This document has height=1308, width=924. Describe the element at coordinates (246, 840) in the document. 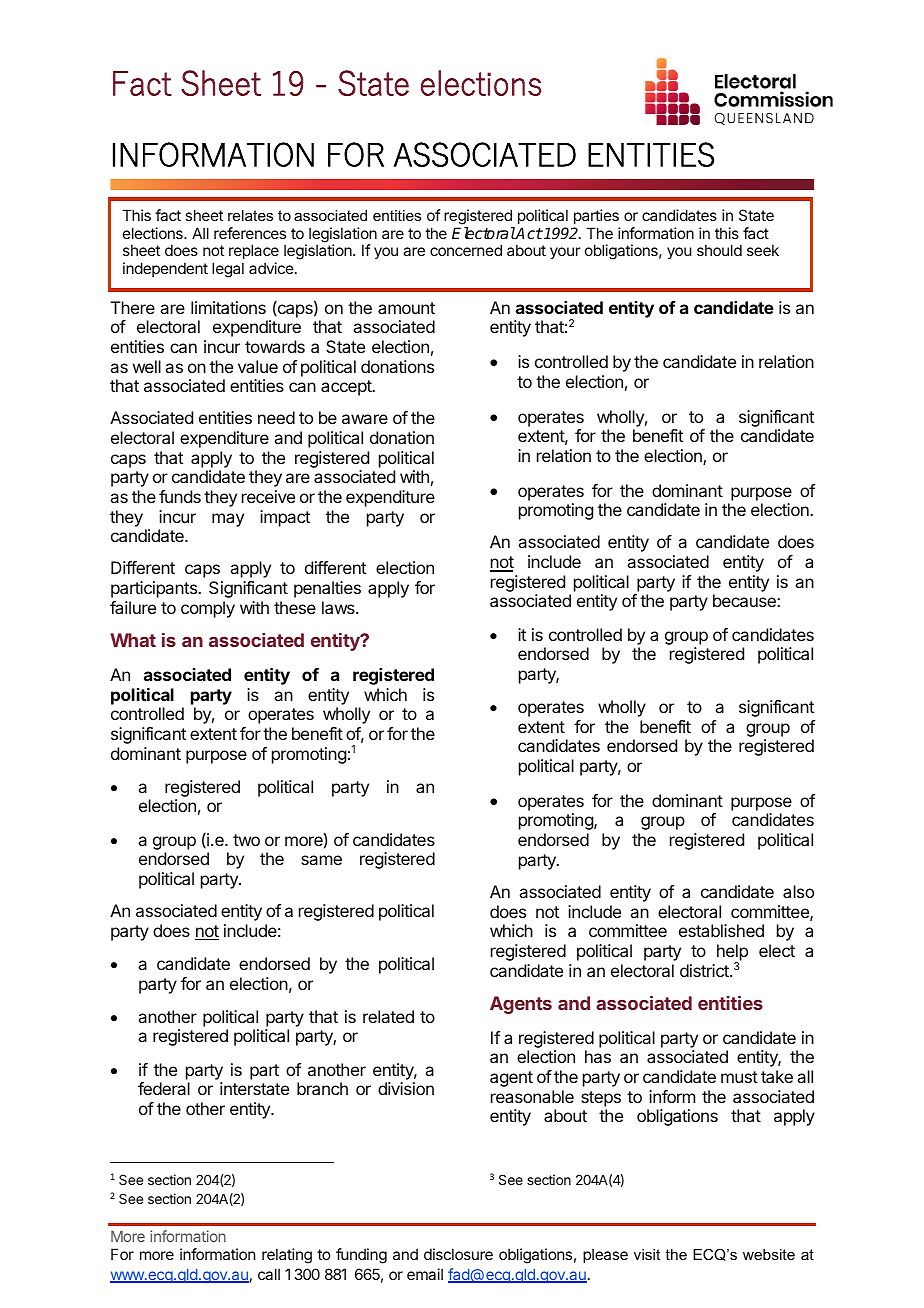

I see `two` at that location.
